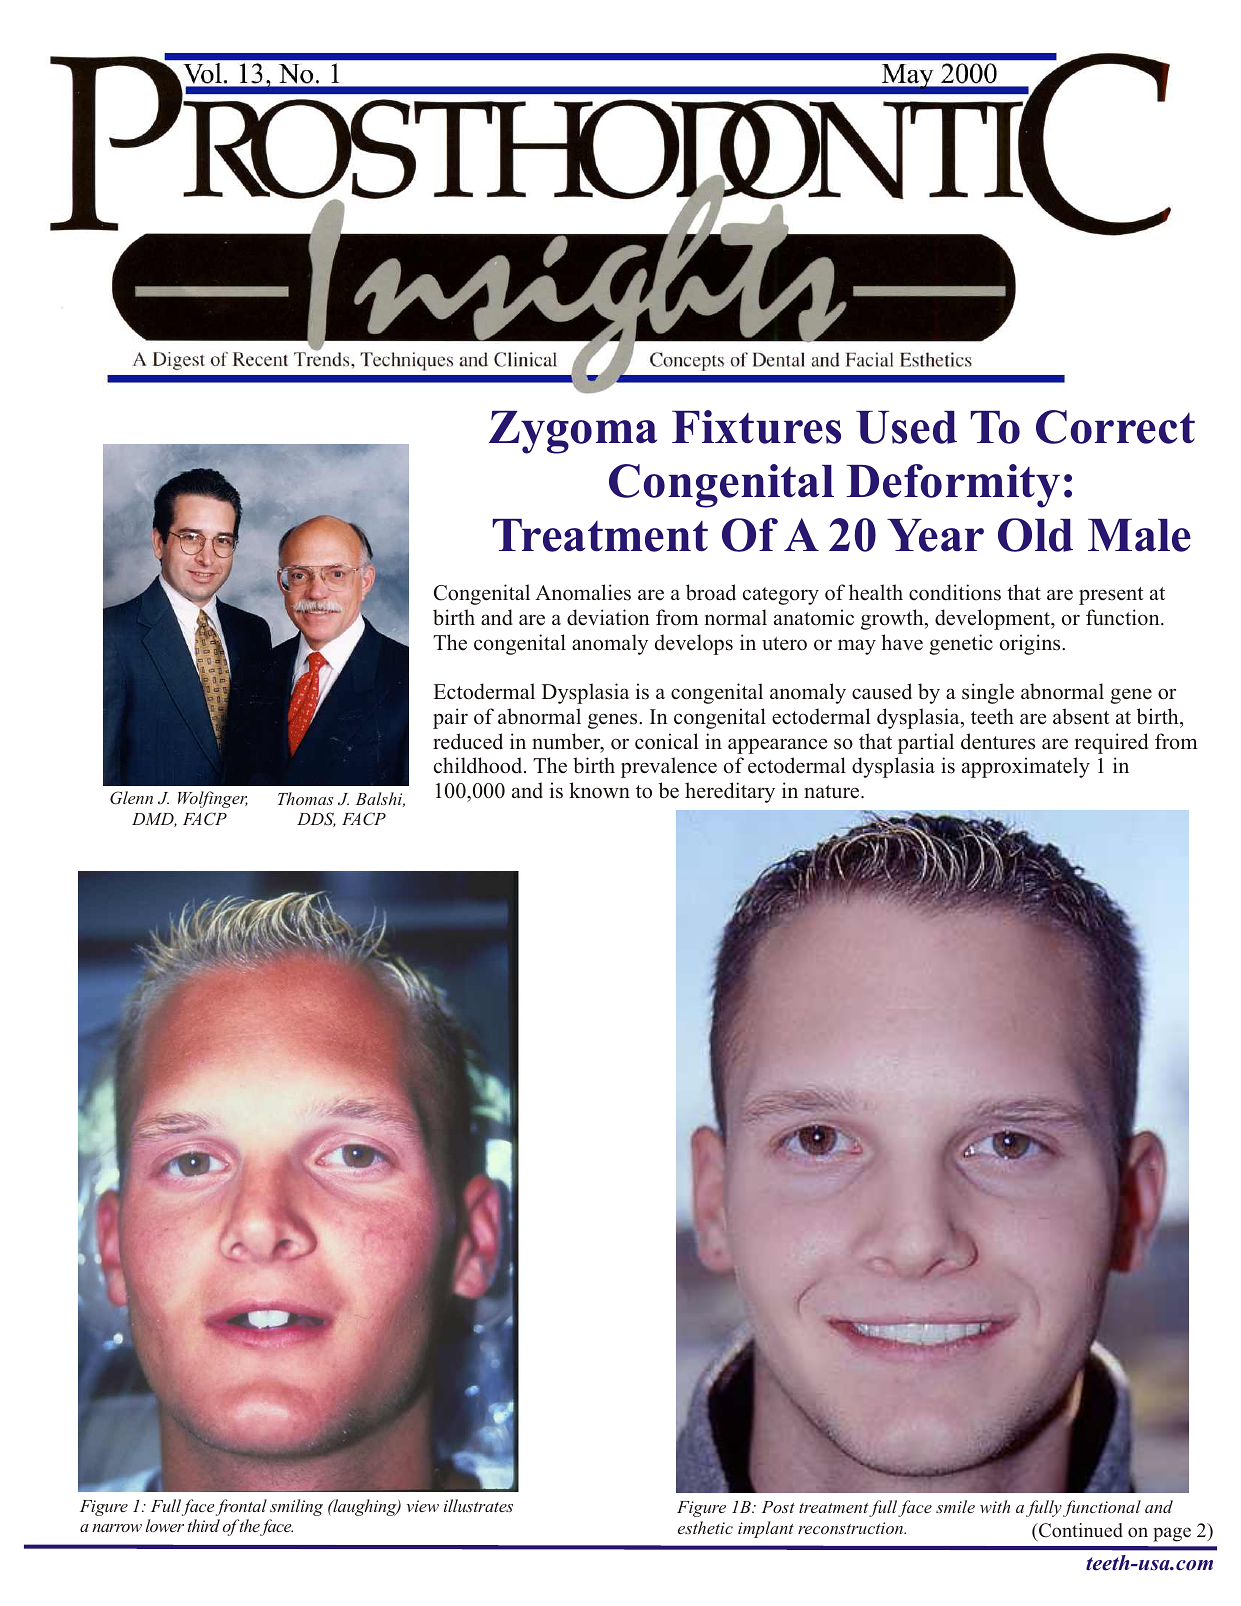 This screenshot has width=1241, height=1606. What do you see at coordinates (1115, 427) in the screenshot?
I see `Correct` at bounding box center [1115, 427].
